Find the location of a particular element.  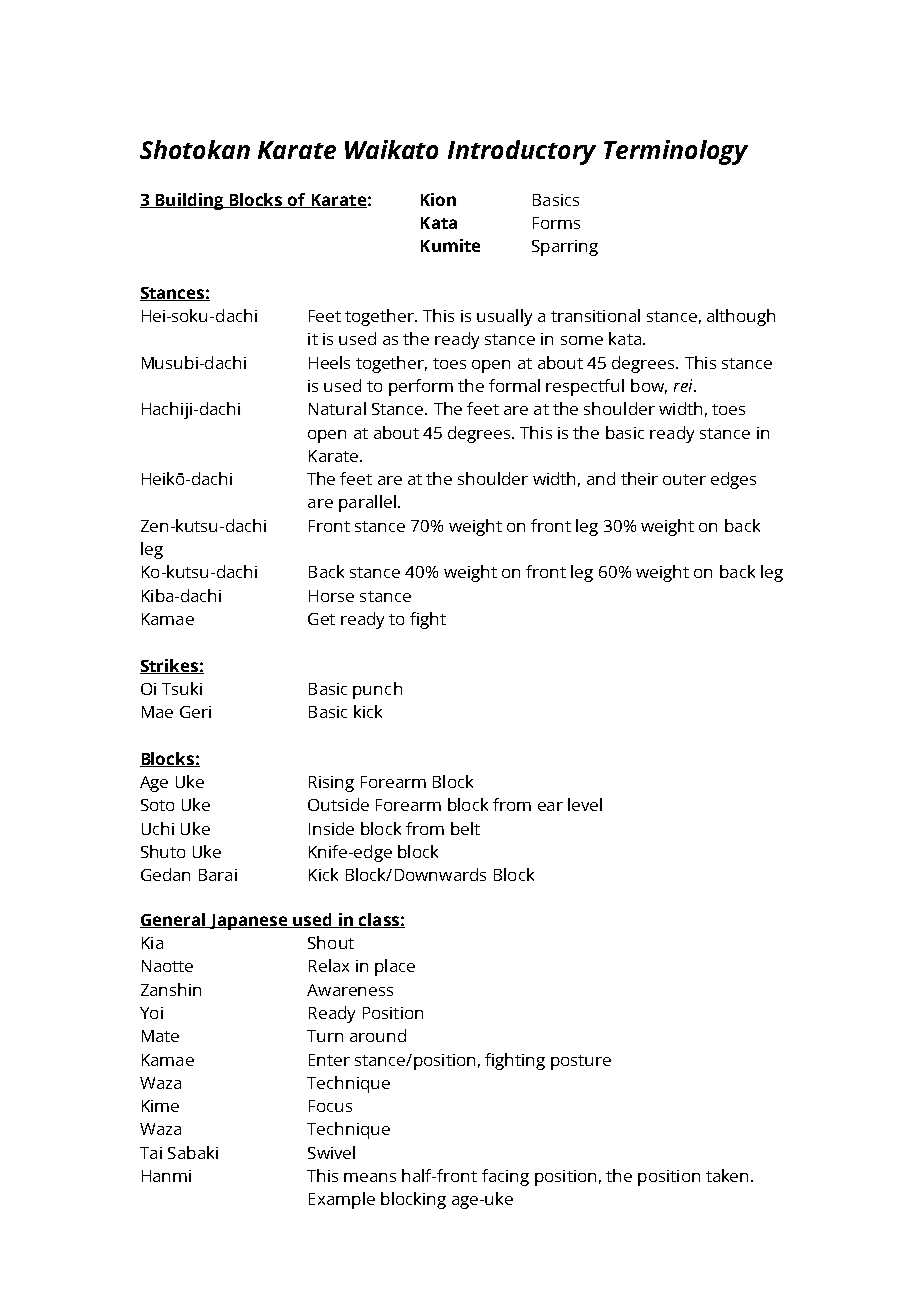

rei is located at coordinates (684, 385).
